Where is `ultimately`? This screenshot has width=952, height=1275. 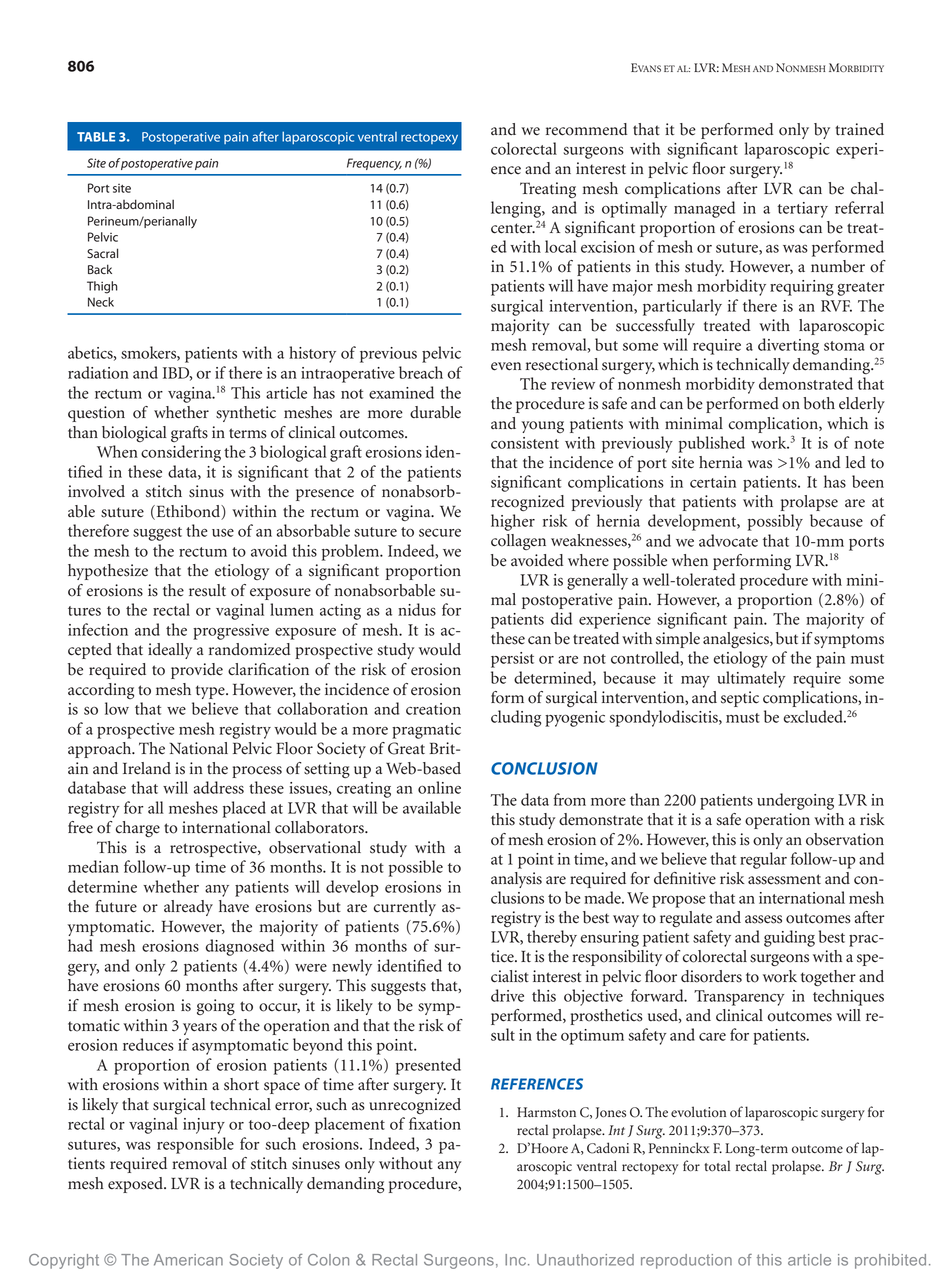
ultimately is located at coordinates (751, 679).
